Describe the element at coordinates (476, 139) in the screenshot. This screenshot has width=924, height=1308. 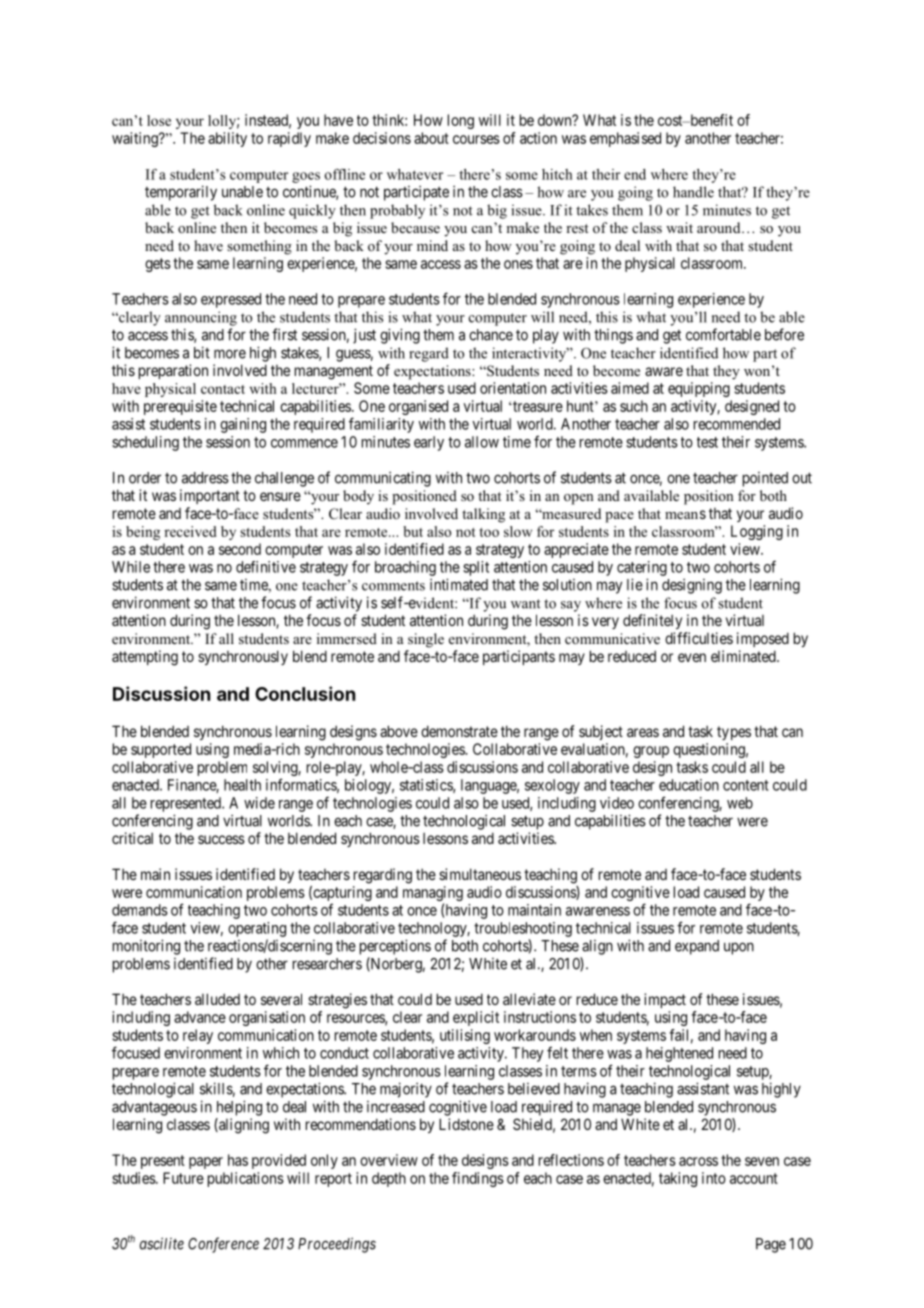
I see `courses` at that location.
